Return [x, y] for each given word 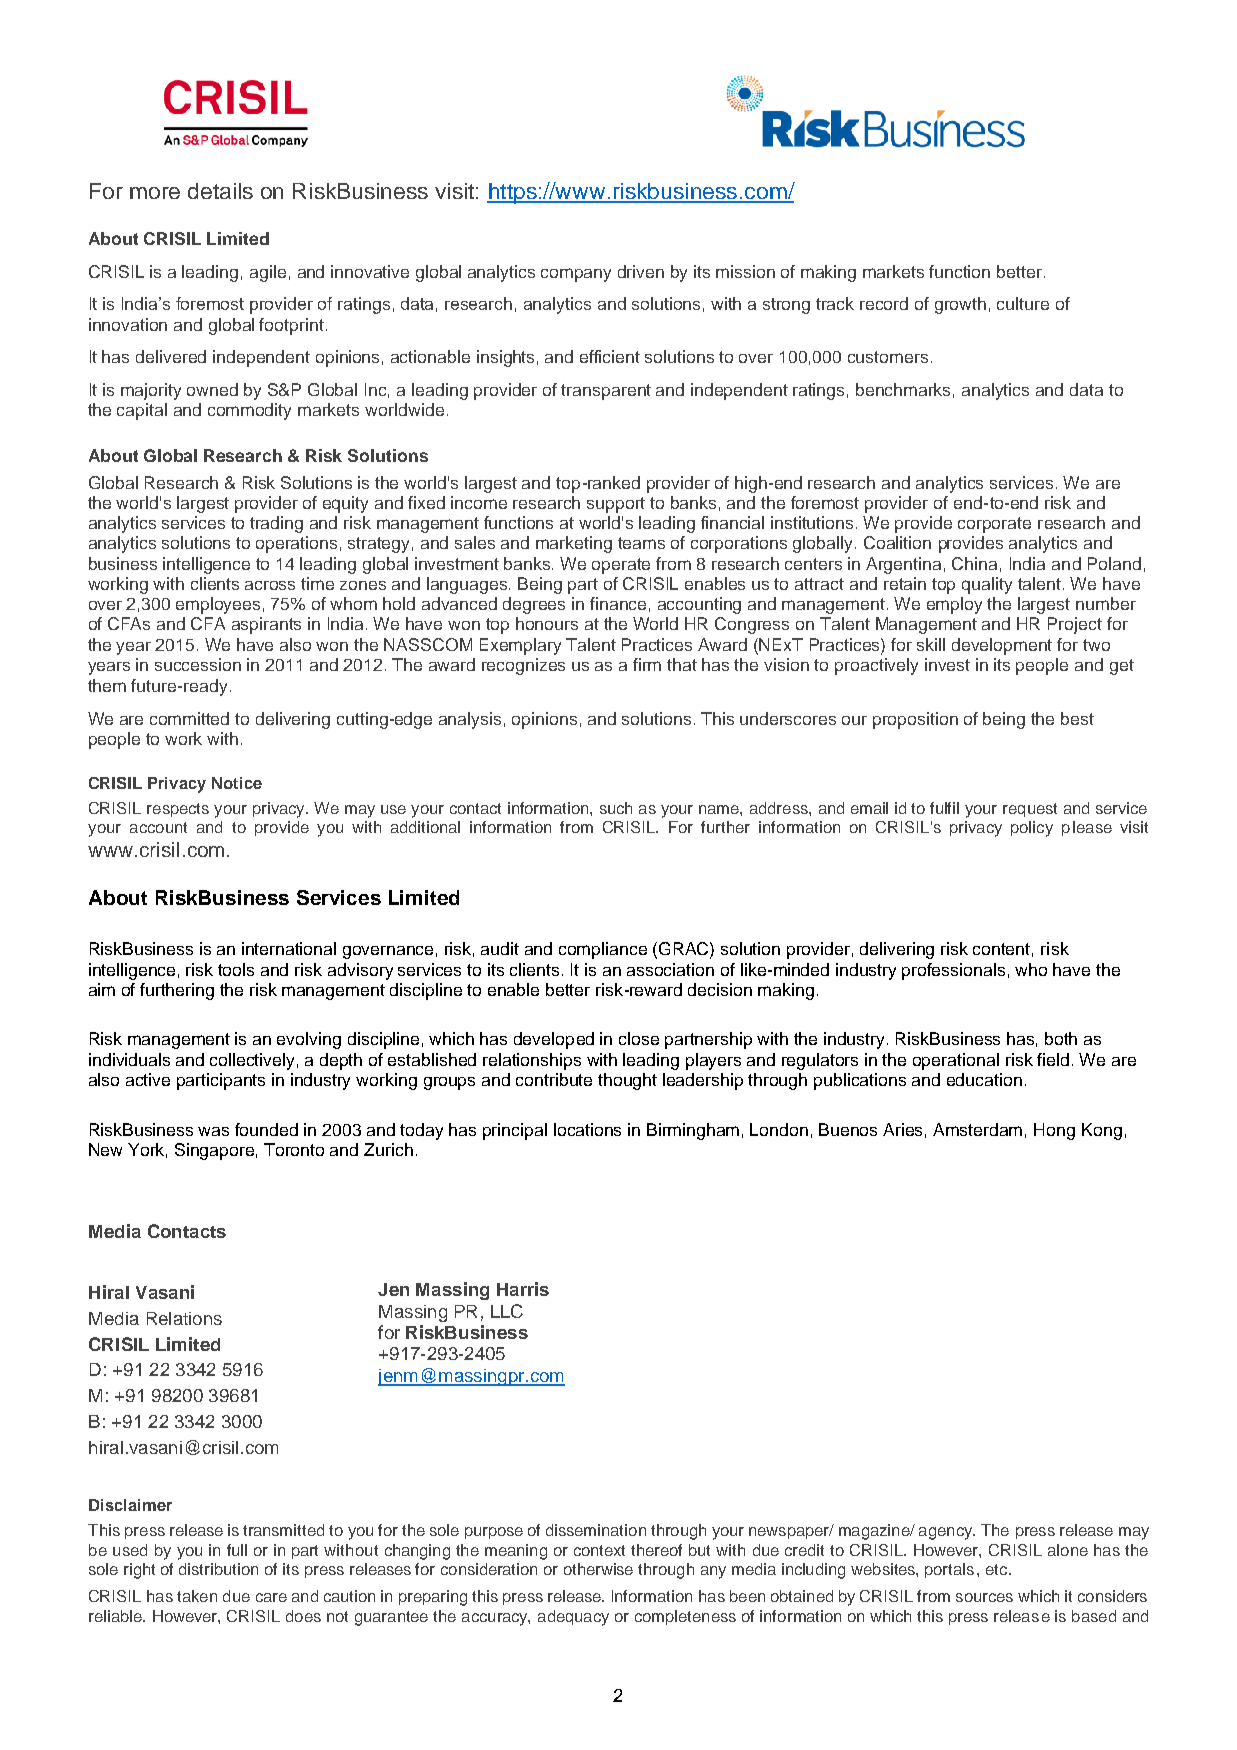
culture [1023, 303]
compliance [603, 950]
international [289, 948]
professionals [953, 971]
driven [641, 271]
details [220, 191]
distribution [218, 1569]
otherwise [598, 1569]
